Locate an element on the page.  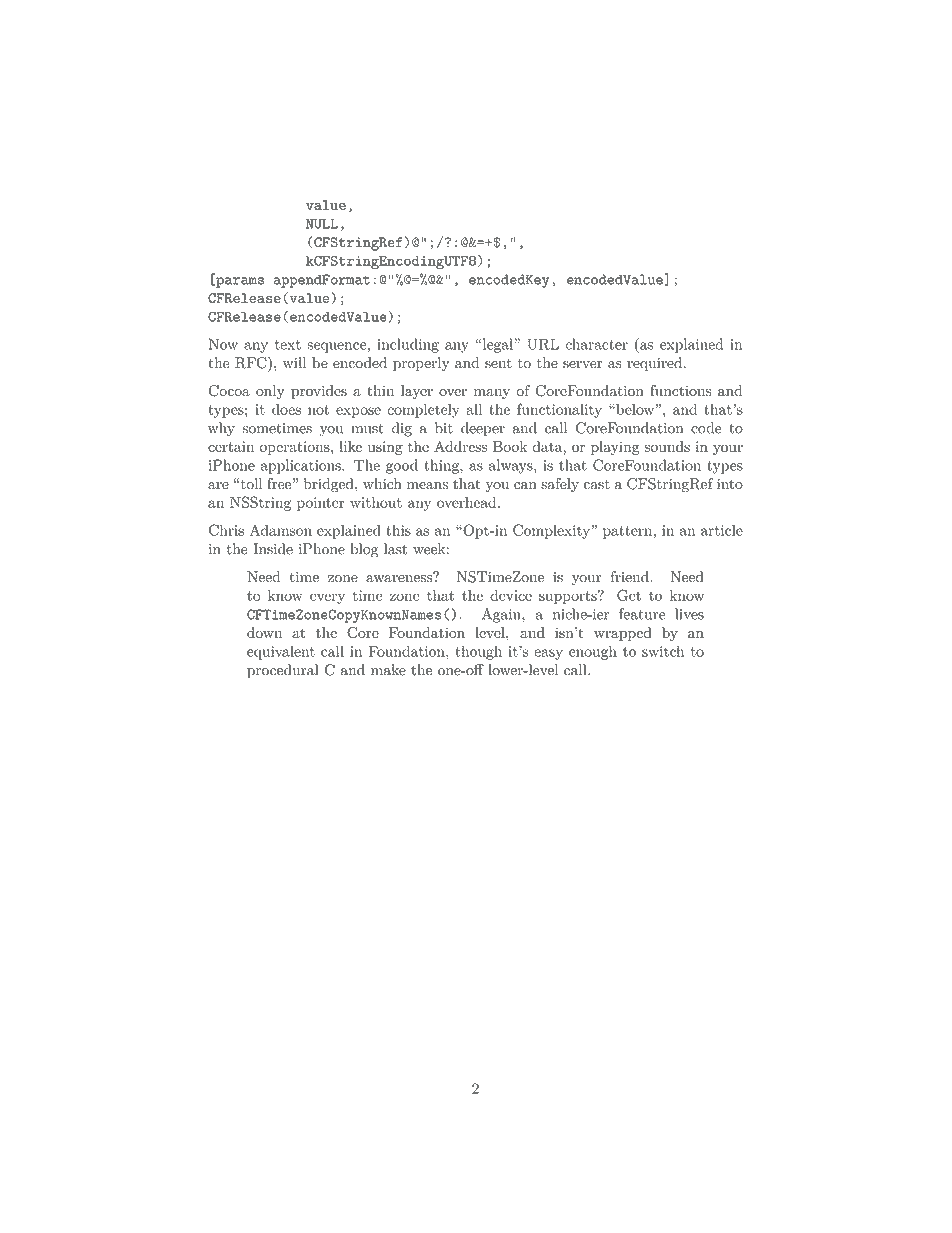
text is located at coordinates (288, 345).
